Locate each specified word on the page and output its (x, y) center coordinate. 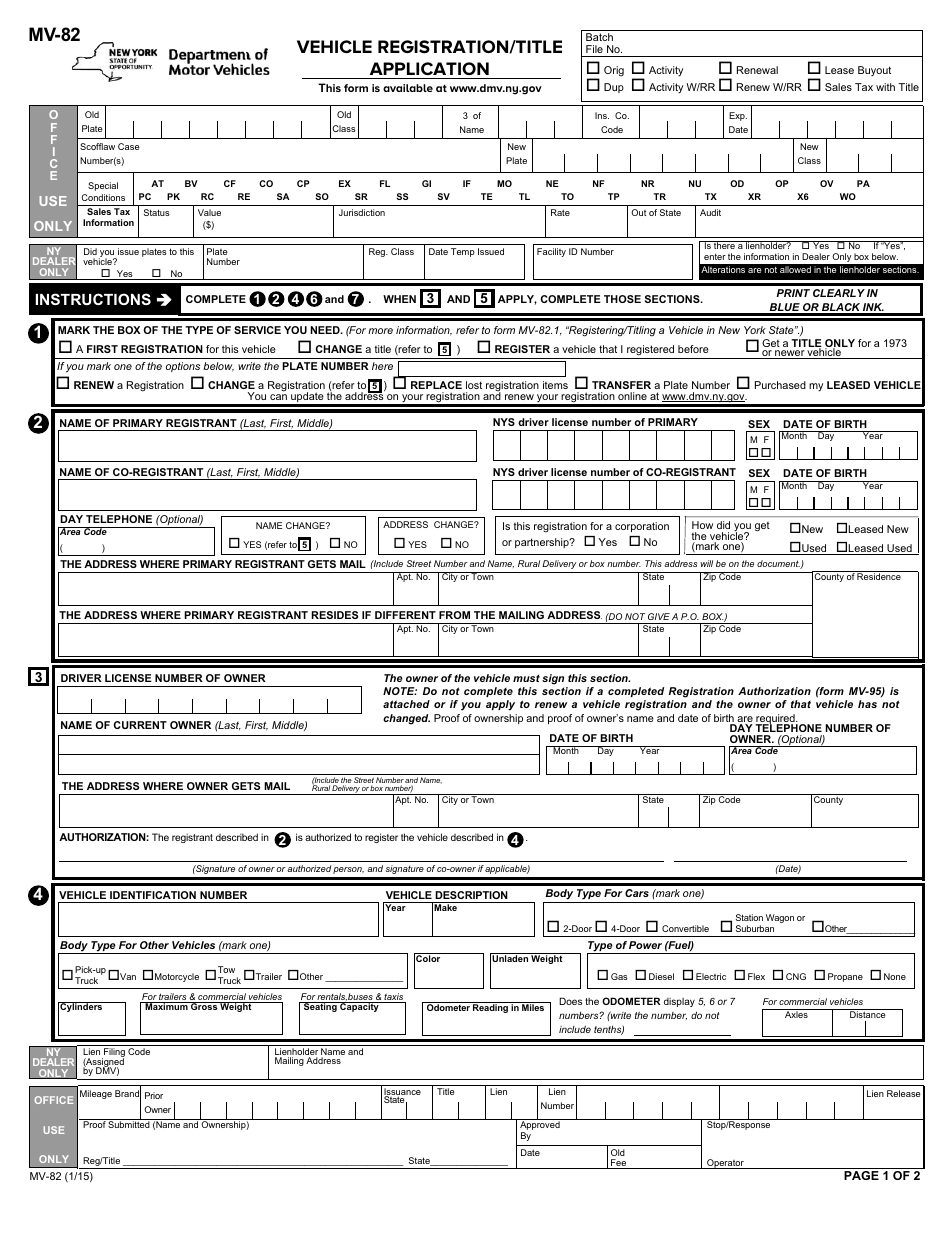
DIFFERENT (405, 615)
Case (129, 146)
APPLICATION (429, 68)
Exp (738, 116)
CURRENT (140, 725)
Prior (154, 1095)
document (779, 564)
